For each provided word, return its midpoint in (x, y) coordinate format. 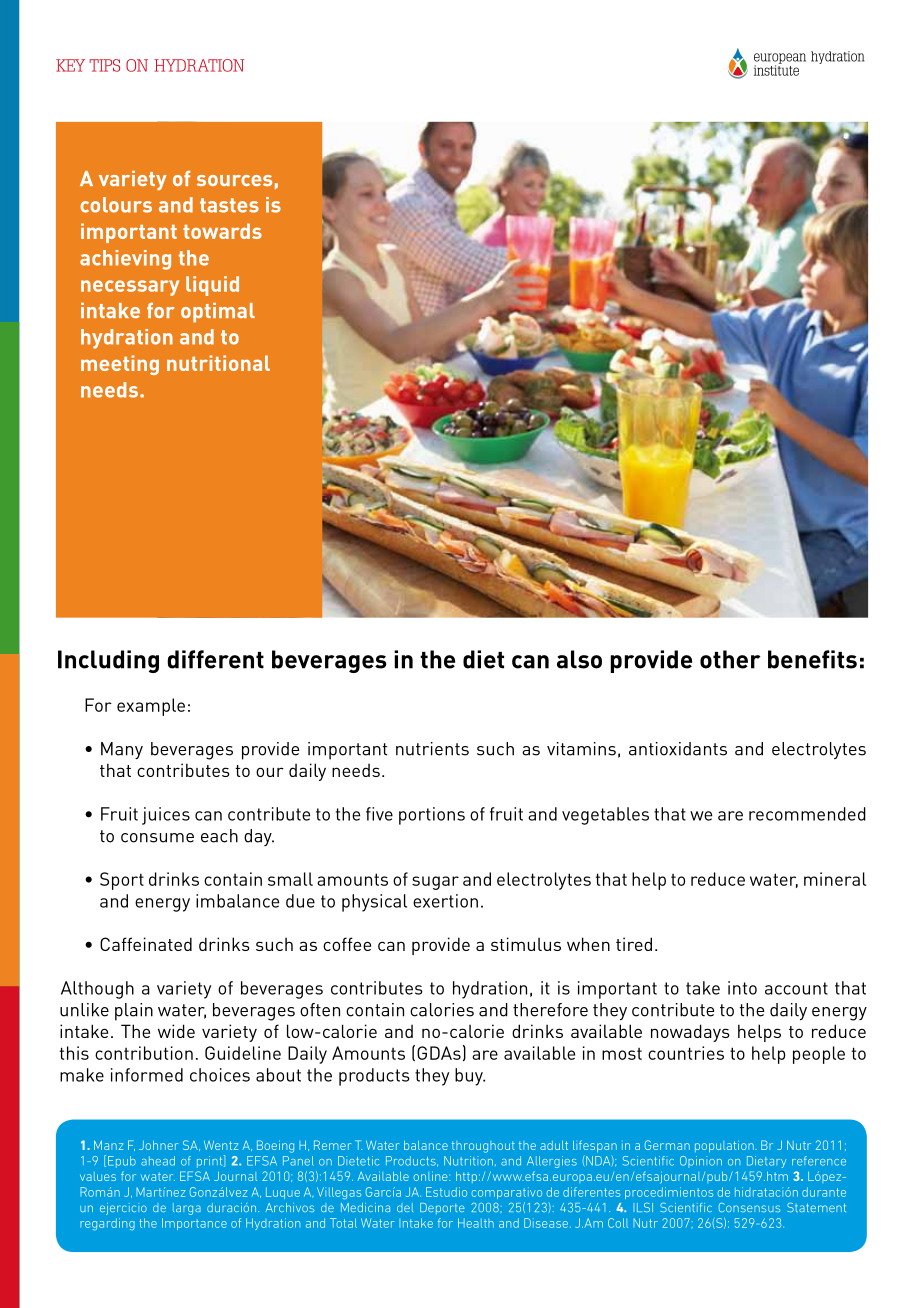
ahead (158, 1161)
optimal (218, 313)
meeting (120, 365)
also (579, 659)
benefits (812, 659)
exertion (445, 901)
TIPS (104, 65)
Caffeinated (146, 944)
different (215, 659)
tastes (229, 205)
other (730, 659)
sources (234, 180)
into (742, 988)
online (431, 1176)
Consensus (749, 1207)
